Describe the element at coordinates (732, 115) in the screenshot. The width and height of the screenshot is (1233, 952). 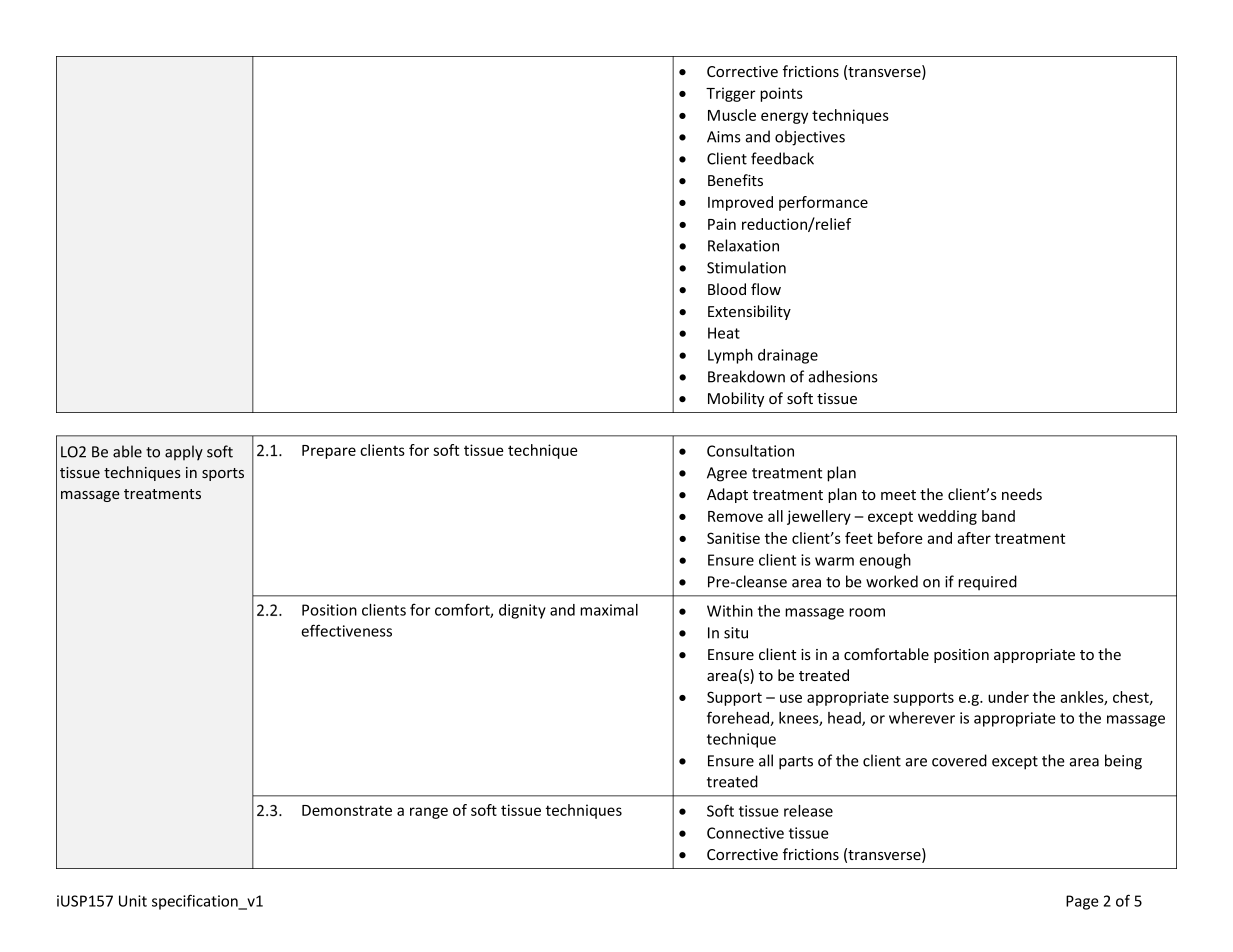
I see `Muscle` at that location.
